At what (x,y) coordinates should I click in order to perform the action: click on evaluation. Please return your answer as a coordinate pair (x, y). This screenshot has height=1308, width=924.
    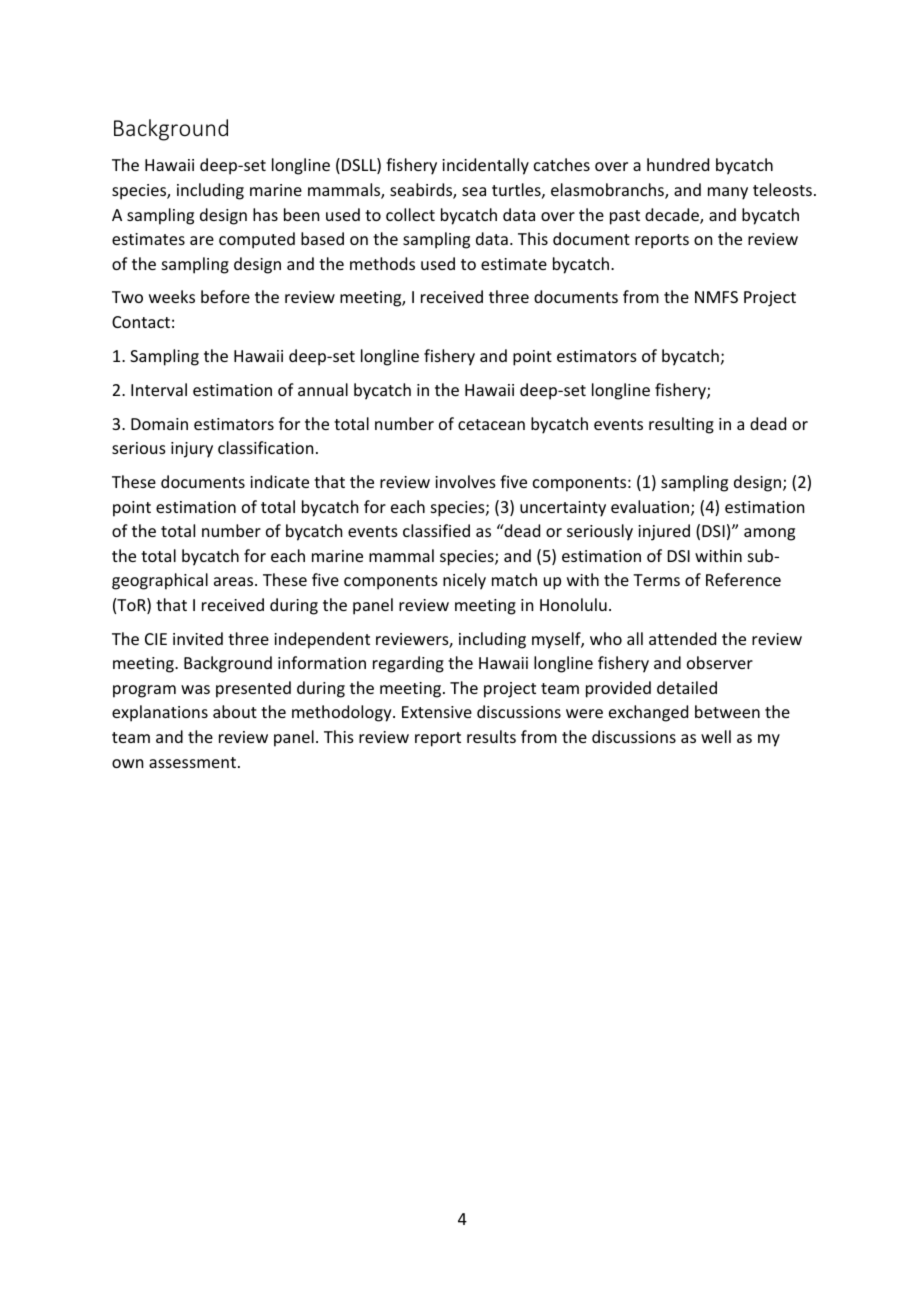
    Looking at the image, I should click on (651, 508).
